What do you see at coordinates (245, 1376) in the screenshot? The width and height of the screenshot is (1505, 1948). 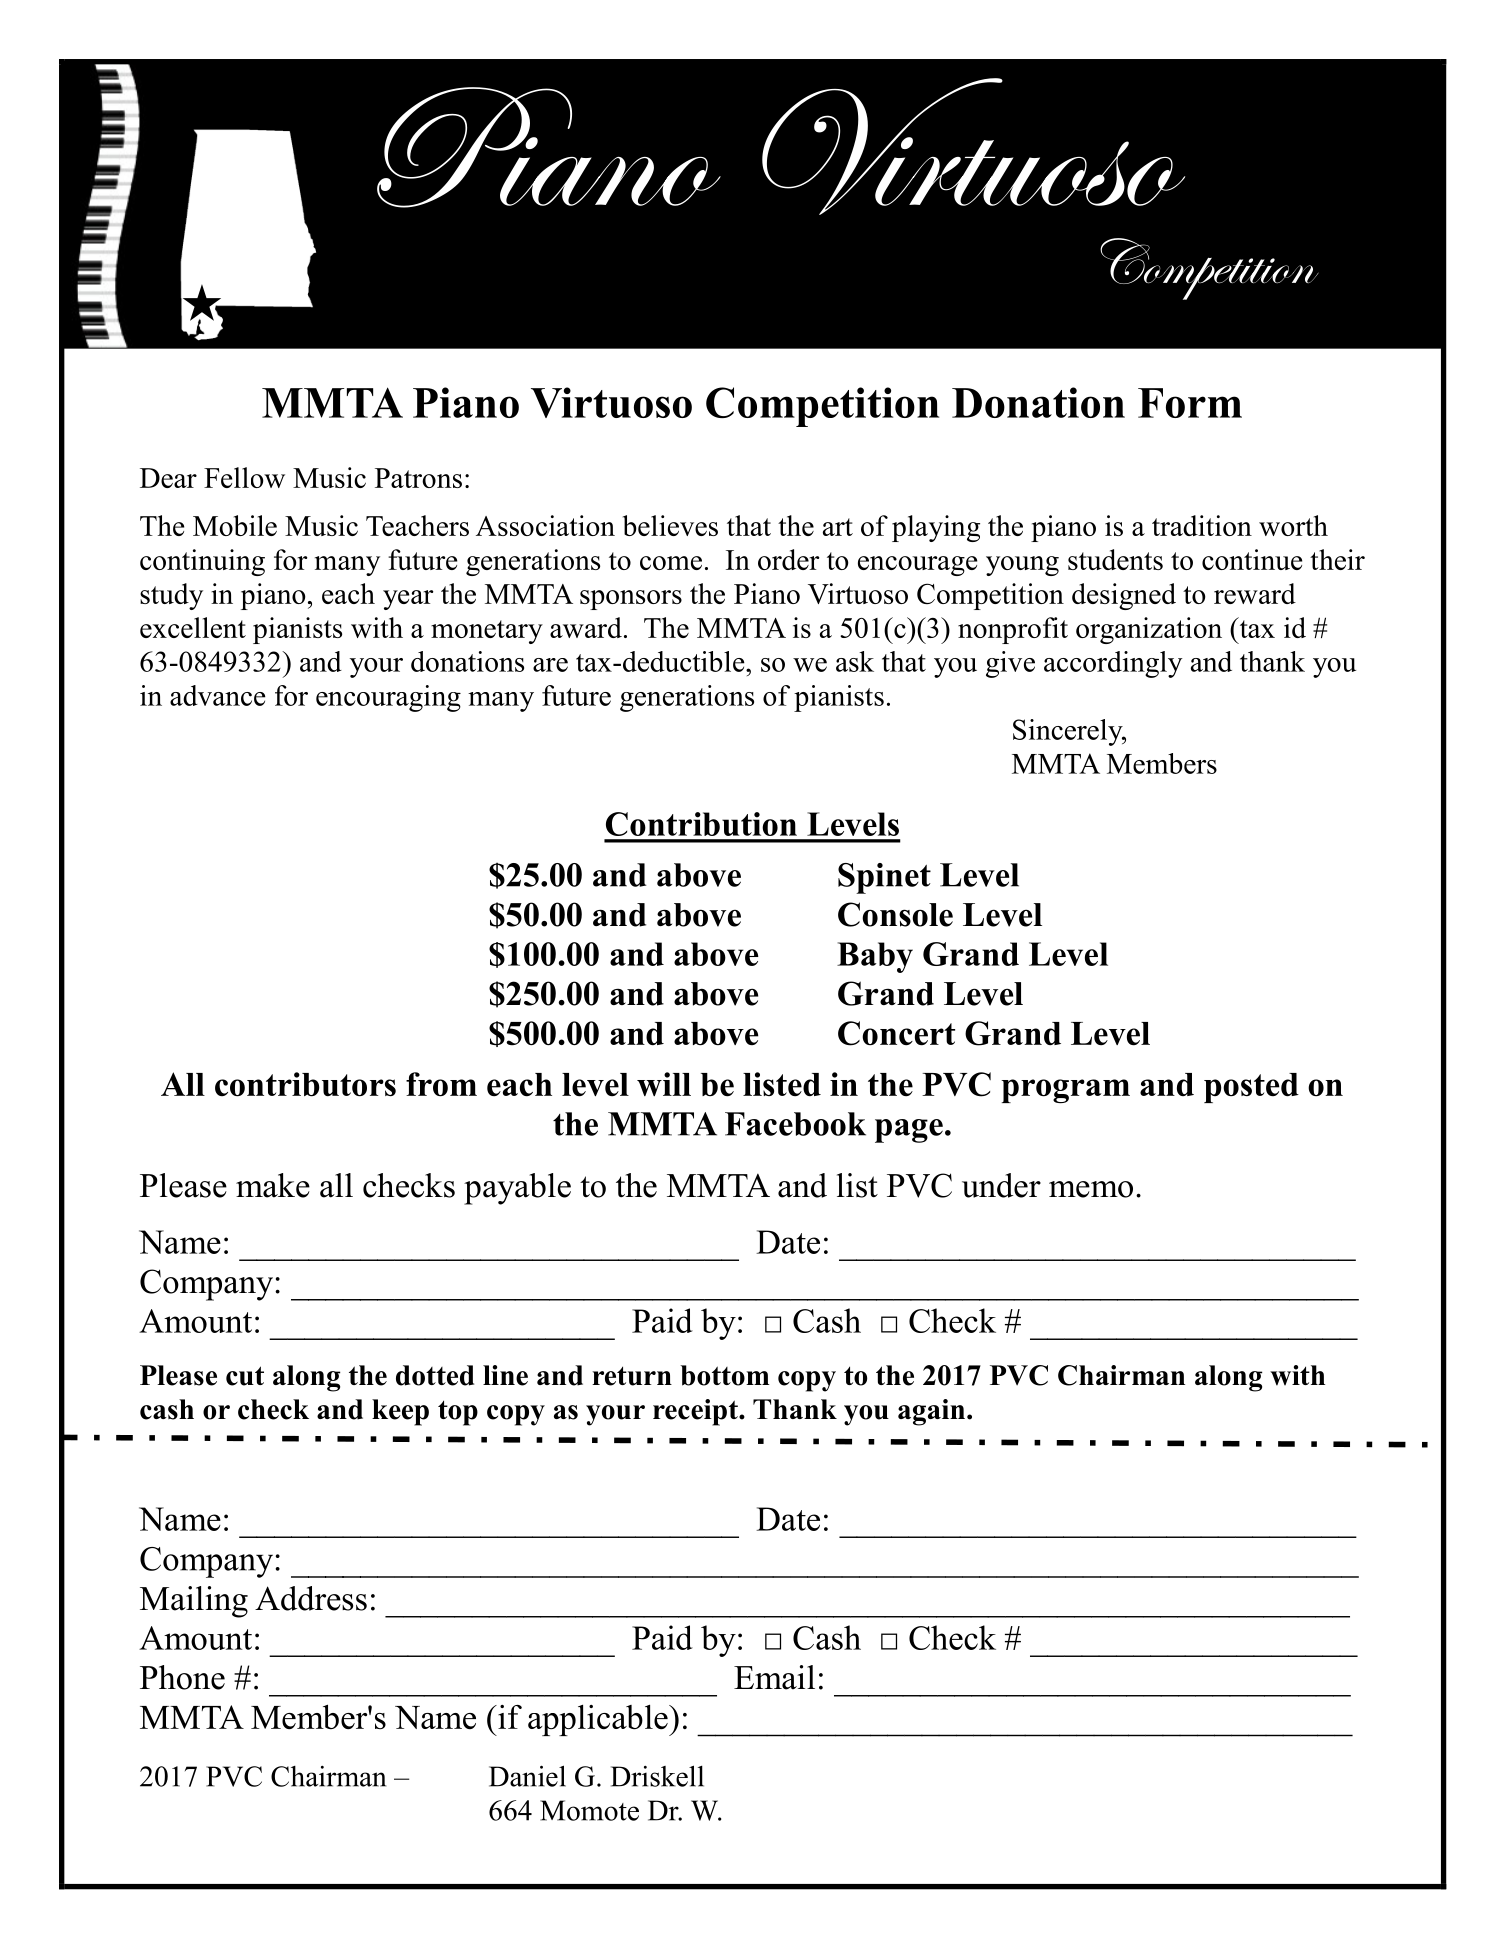 I see `cut` at bounding box center [245, 1376].
